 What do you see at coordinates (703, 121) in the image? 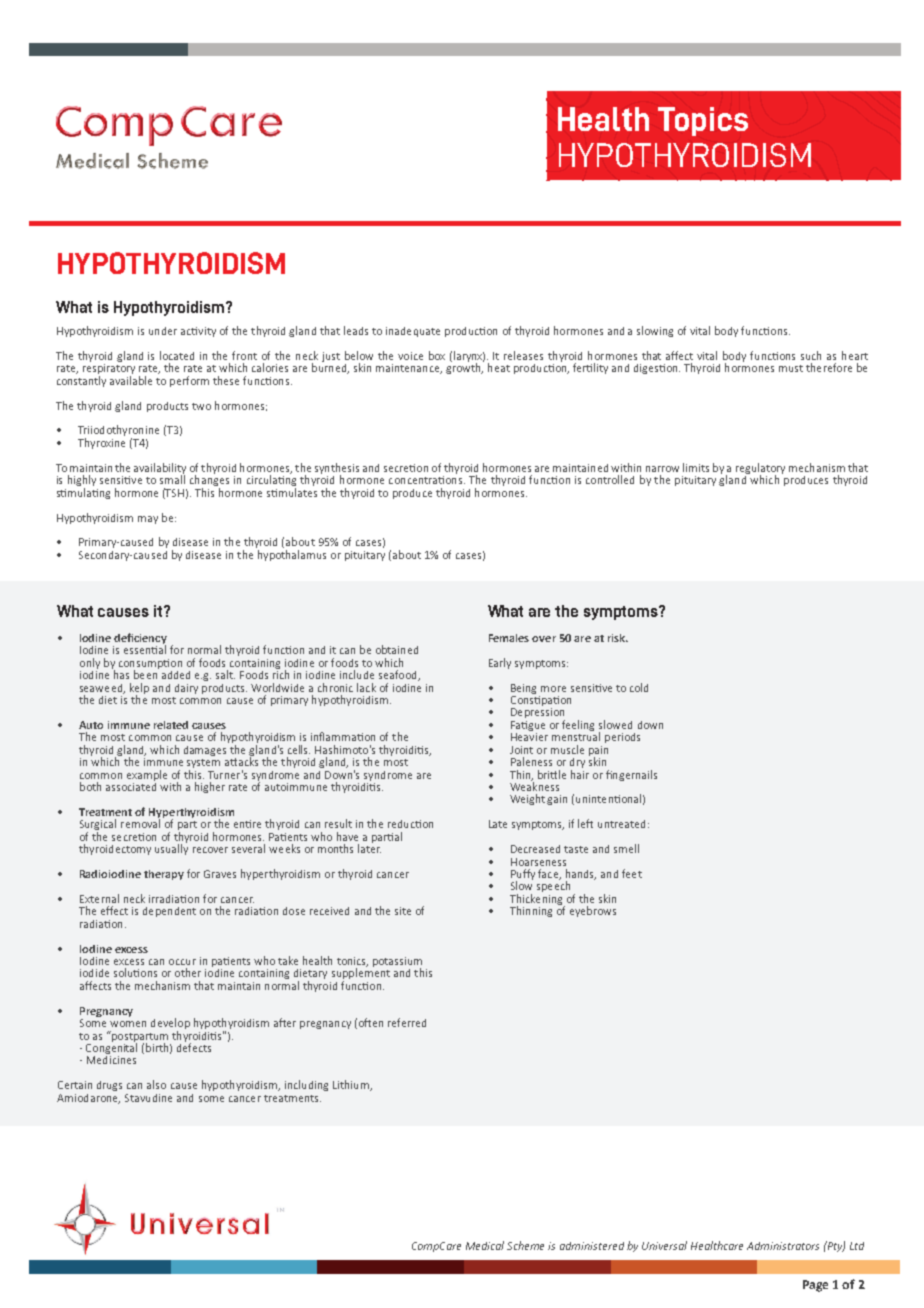
I see `Topics` at bounding box center [703, 121].
